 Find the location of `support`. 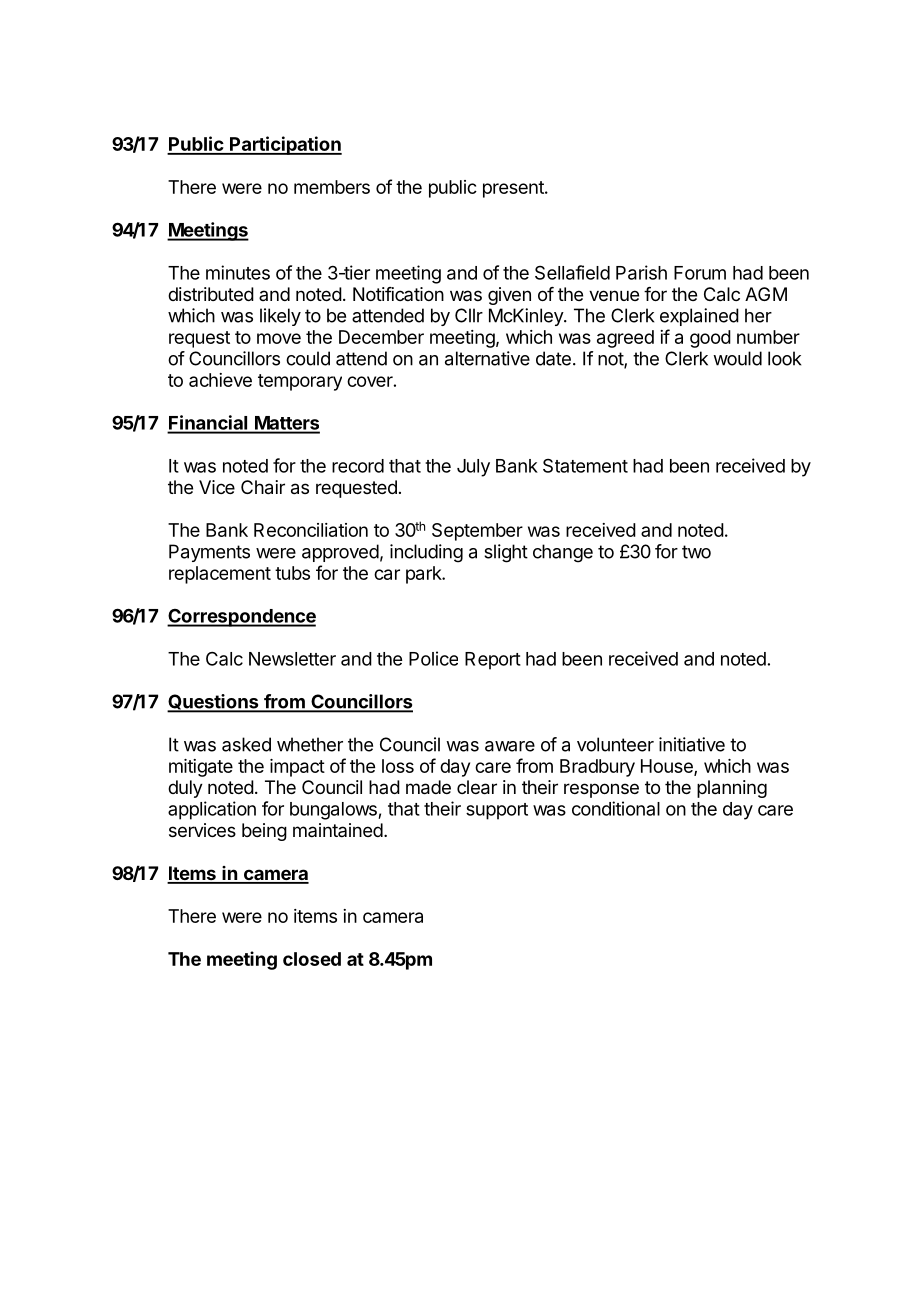

support is located at coordinates (497, 811).
